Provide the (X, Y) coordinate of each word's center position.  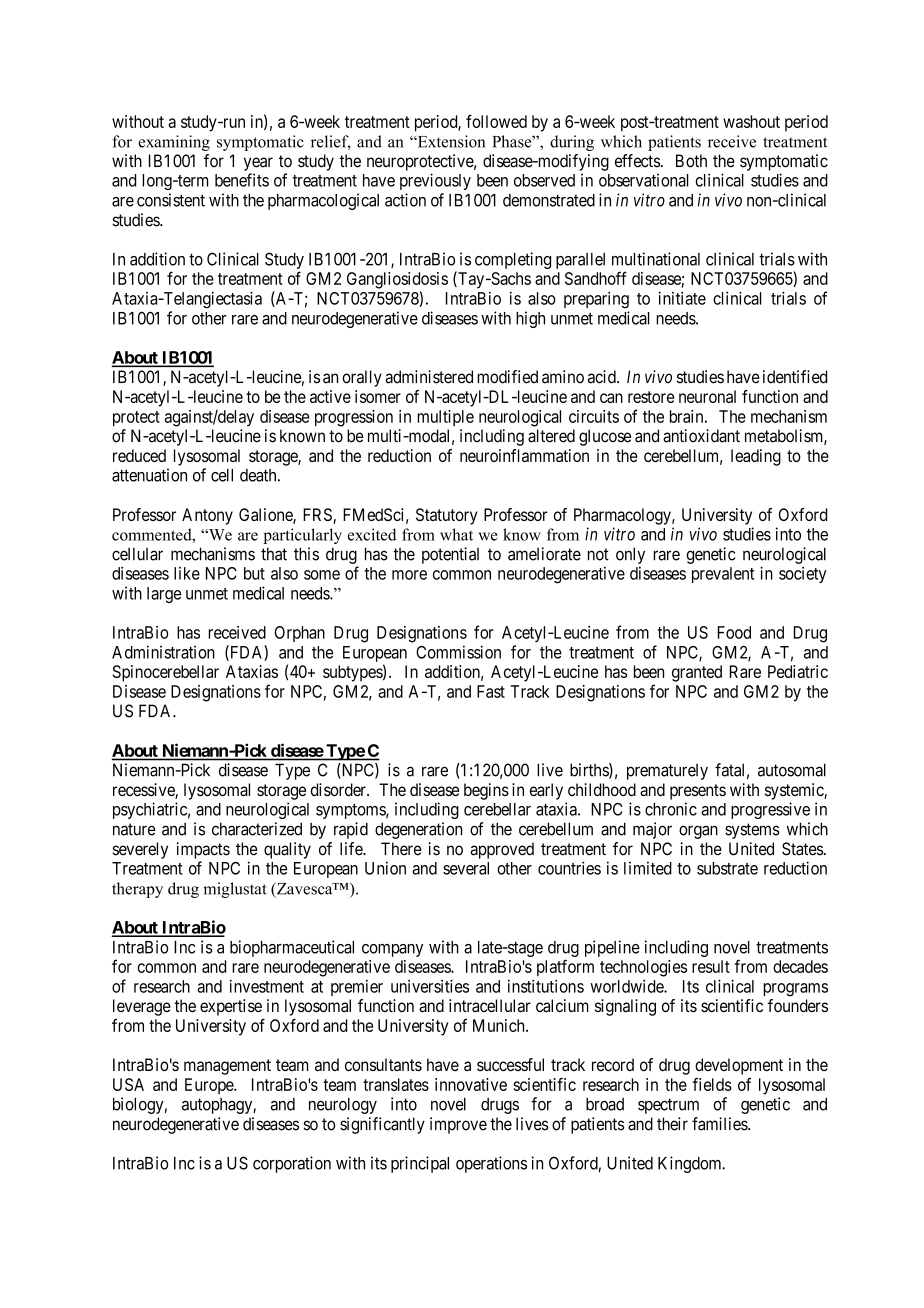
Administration (163, 652)
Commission (458, 652)
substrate (727, 868)
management (227, 1067)
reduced (139, 455)
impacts (203, 850)
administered (429, 377)
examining (174, 143)
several (466, 868)
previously (435, 181)
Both (691, 161)
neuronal (707, 396)
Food (734, 632)
